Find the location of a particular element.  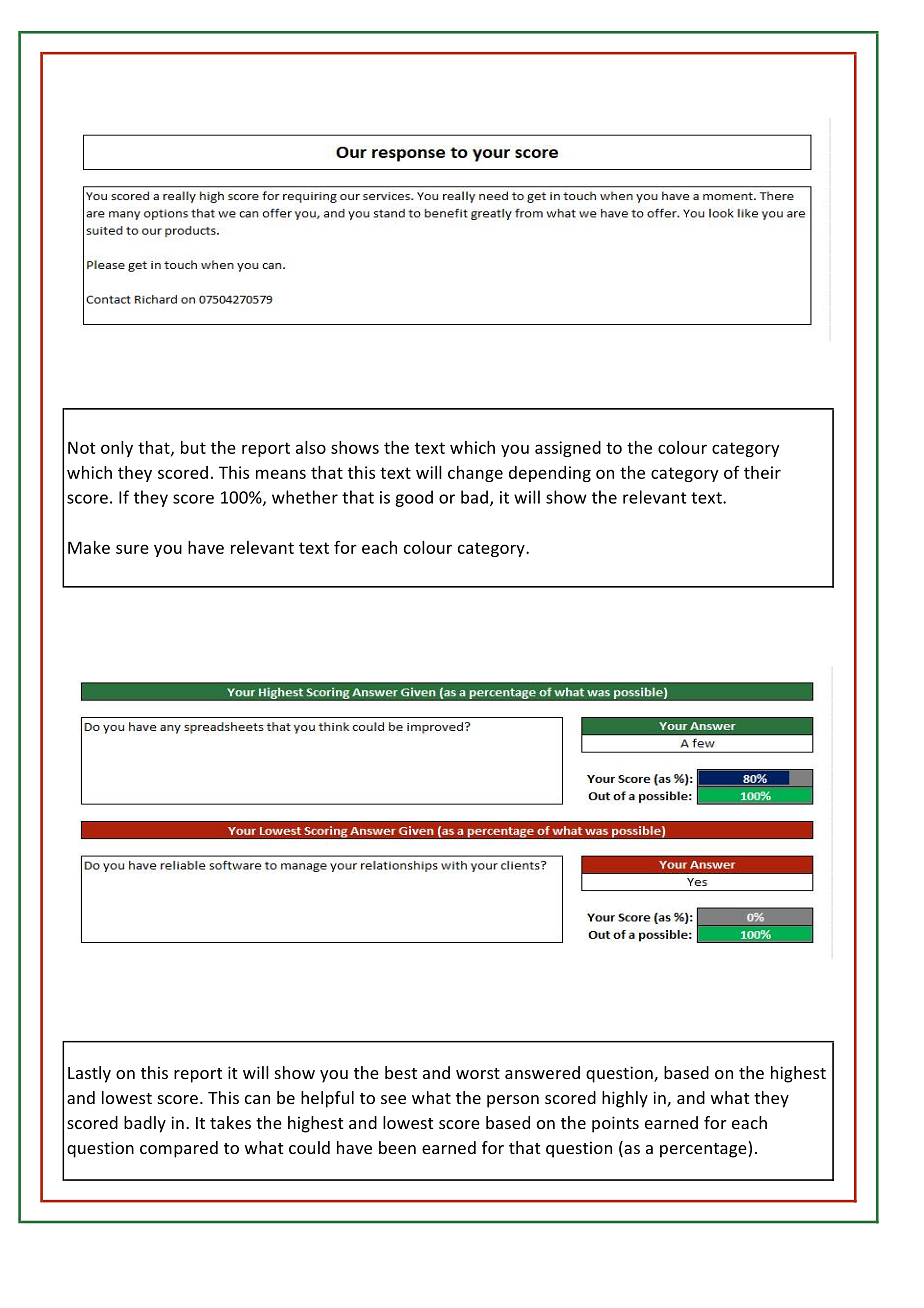

their is located at coordinates (762, 472).
